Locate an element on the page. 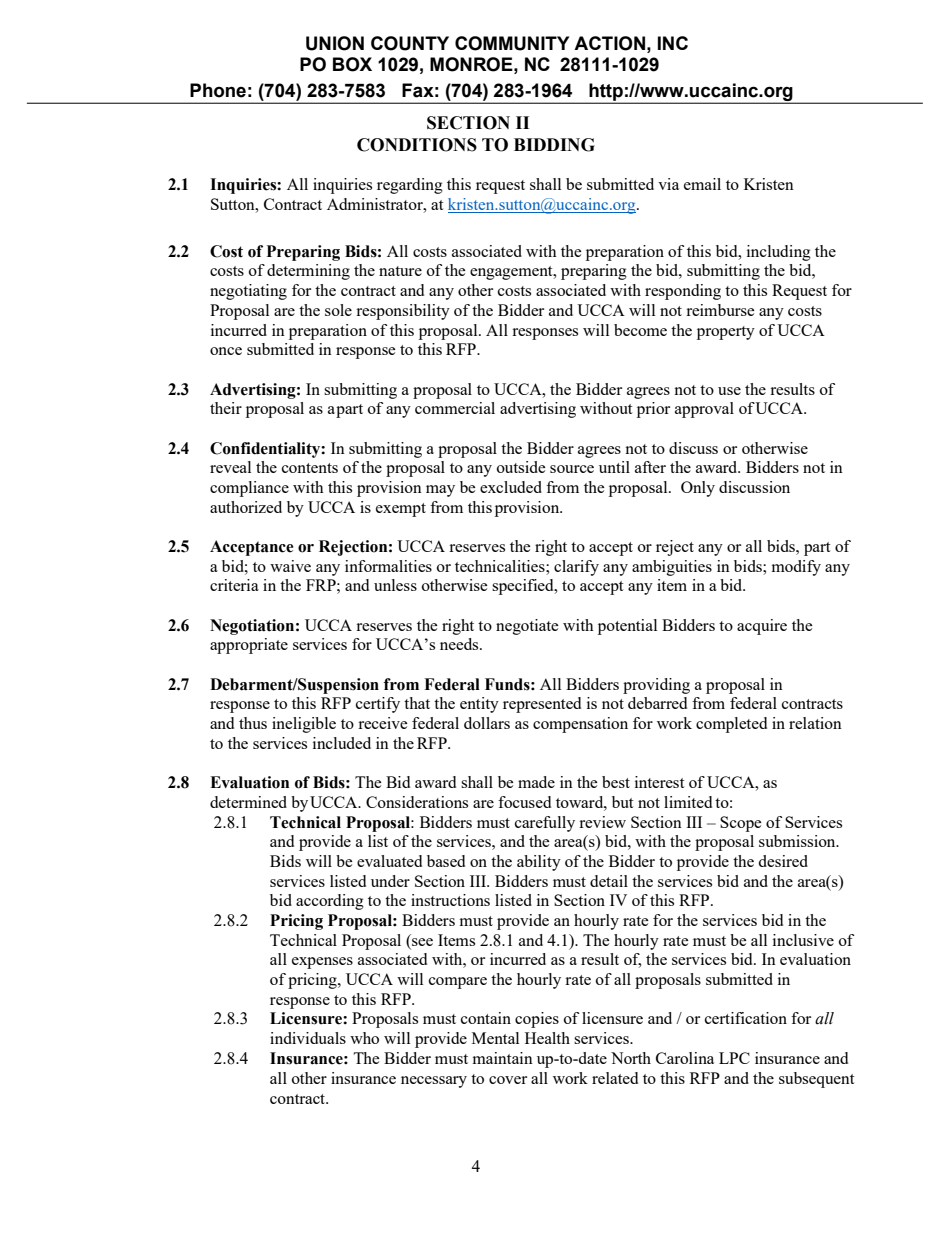 Image resolution: width=952 pixels, height=1233 pixels. dollars is located at coordinates (487, 723).
